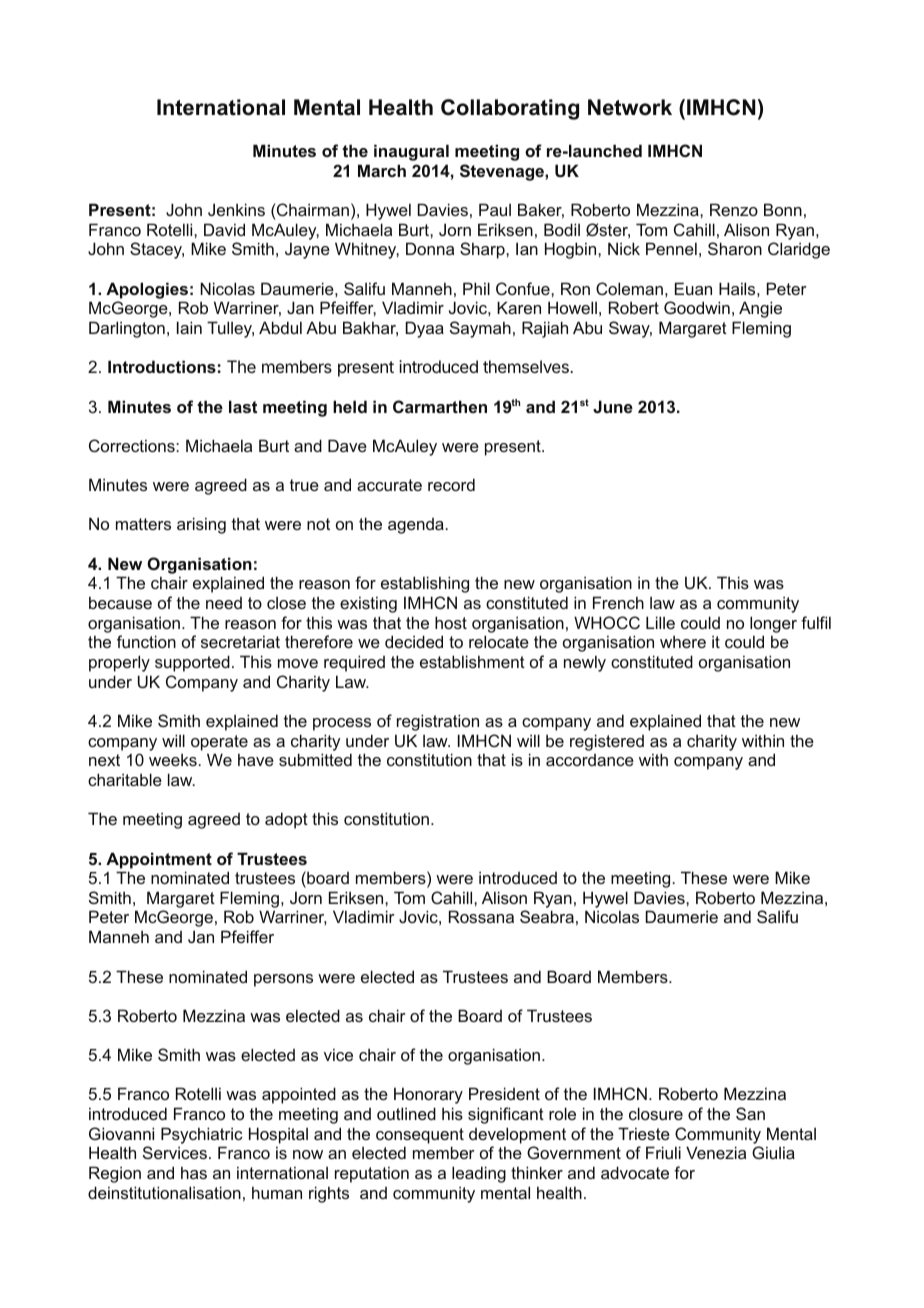  I want to click on record, so click(451, 484).
